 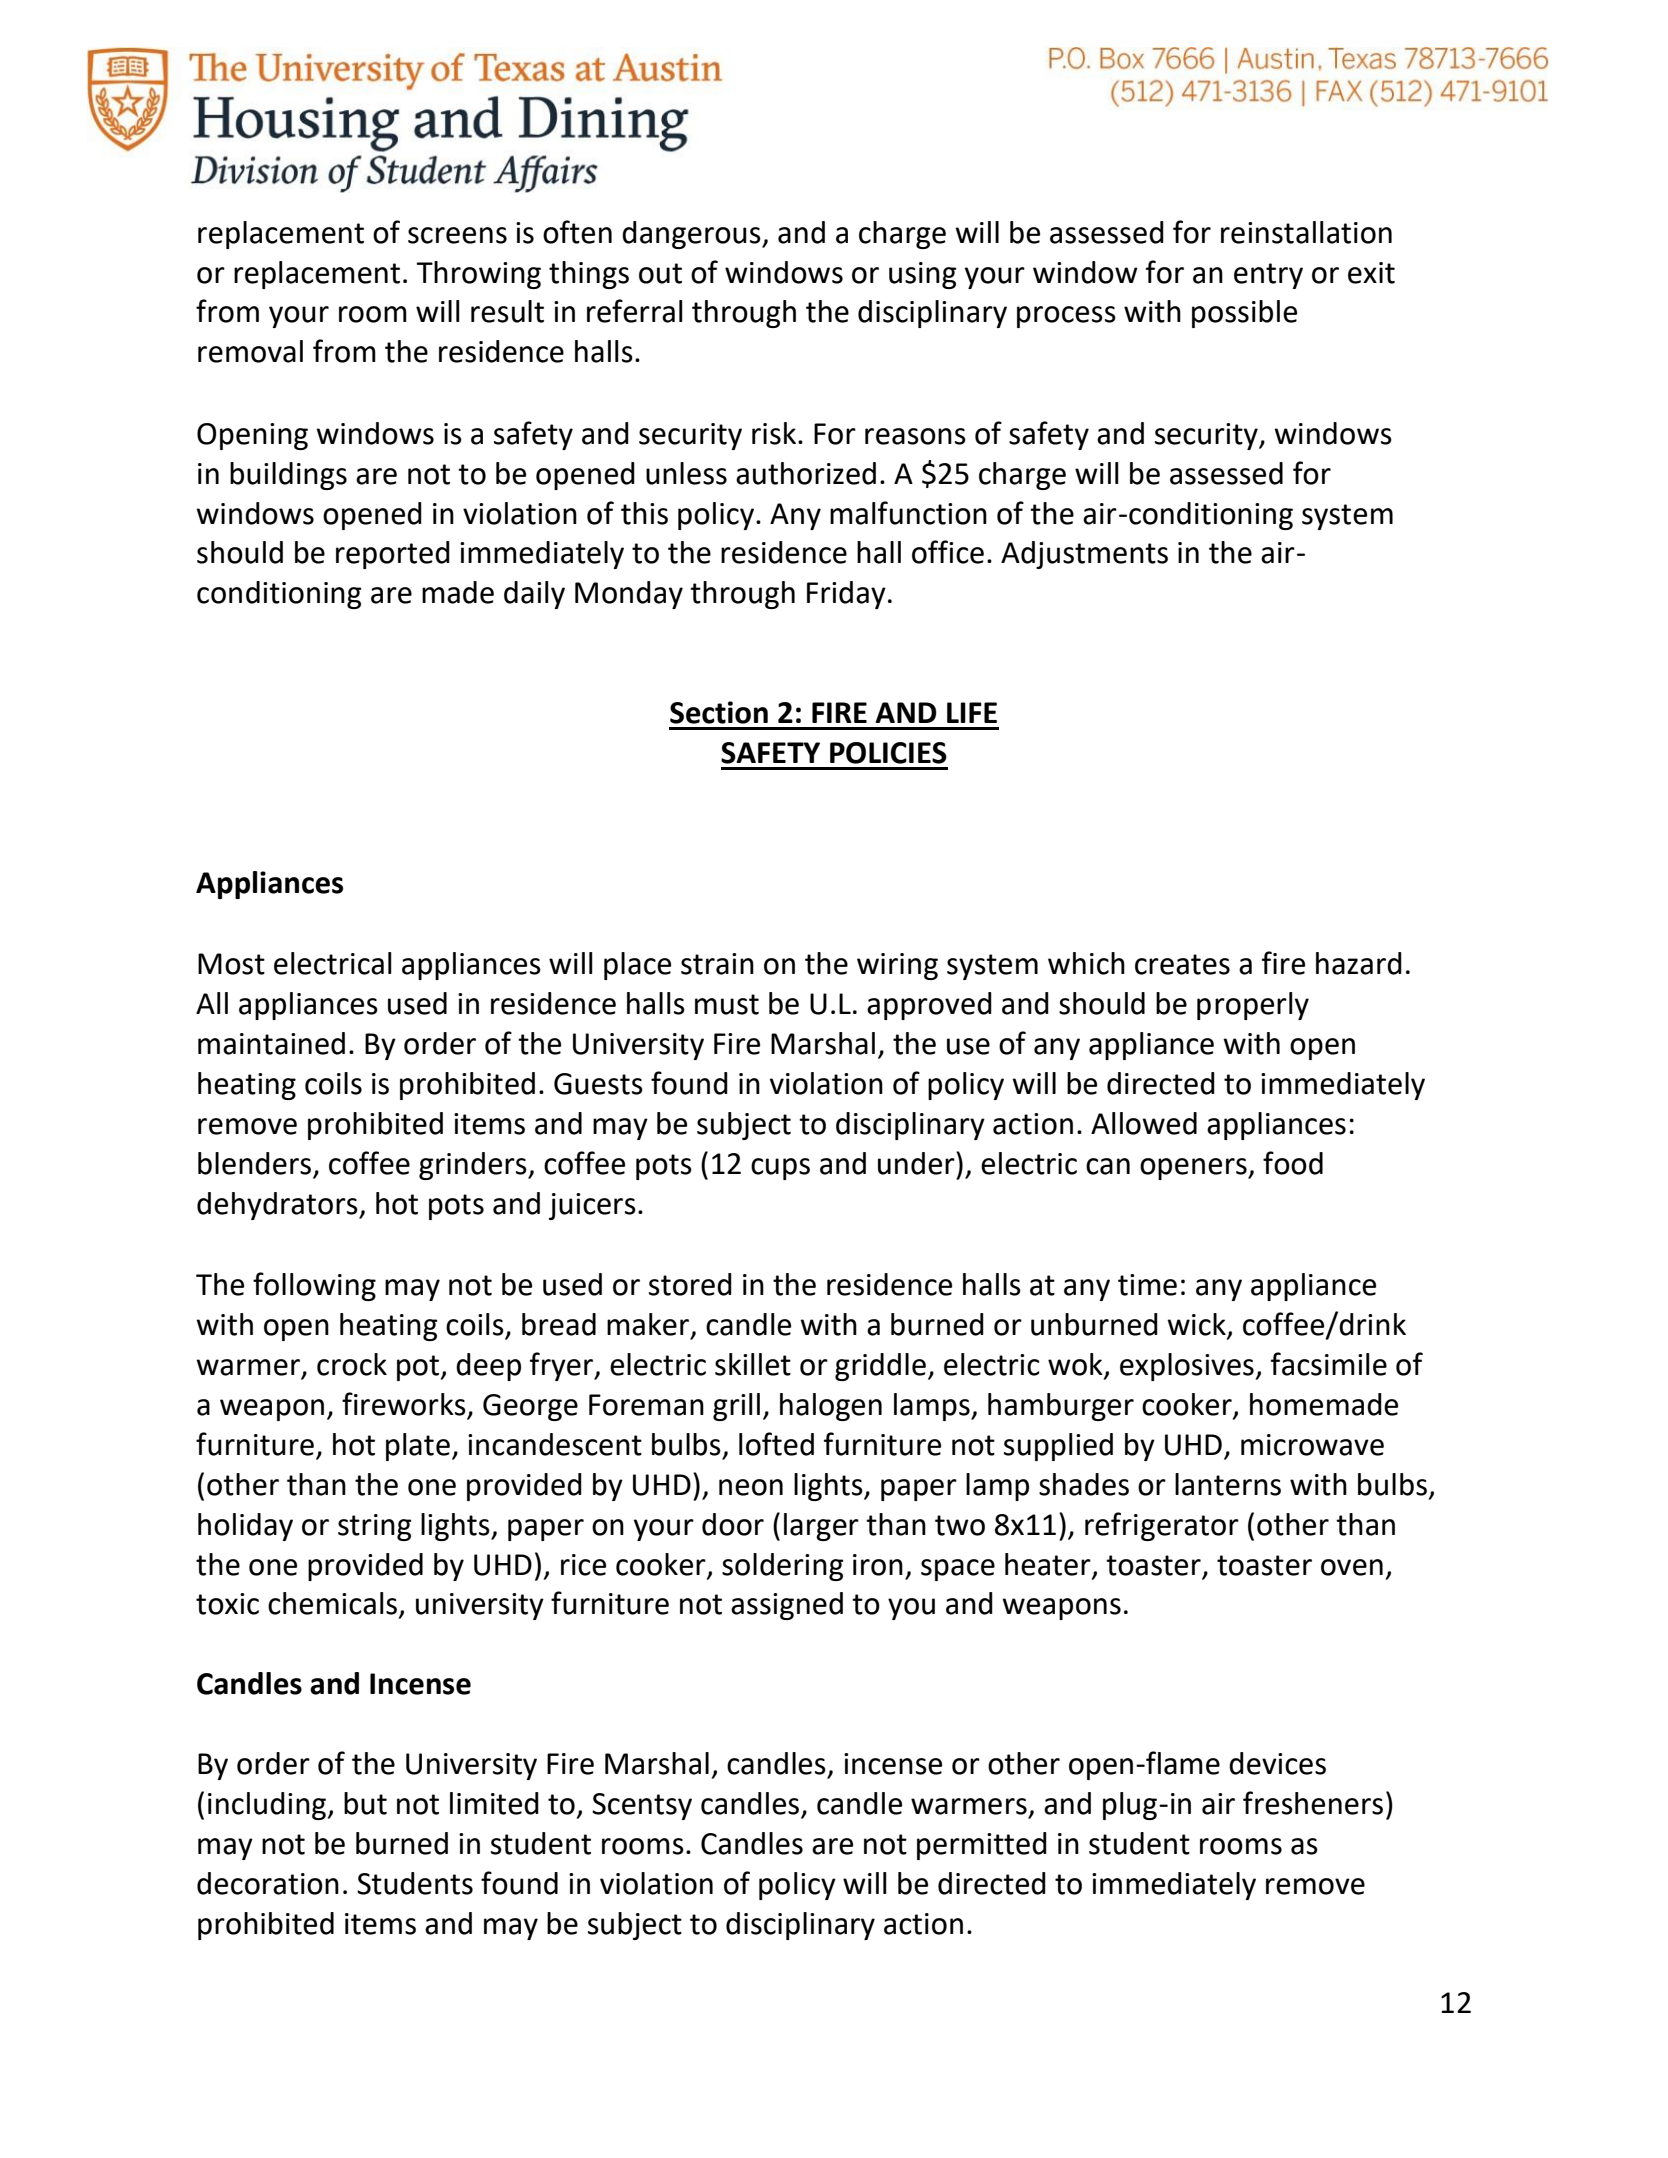 What do you see at coordinates (314, 1286) in the screenshot?
I see `following` at bounding box center [314, 1286].
